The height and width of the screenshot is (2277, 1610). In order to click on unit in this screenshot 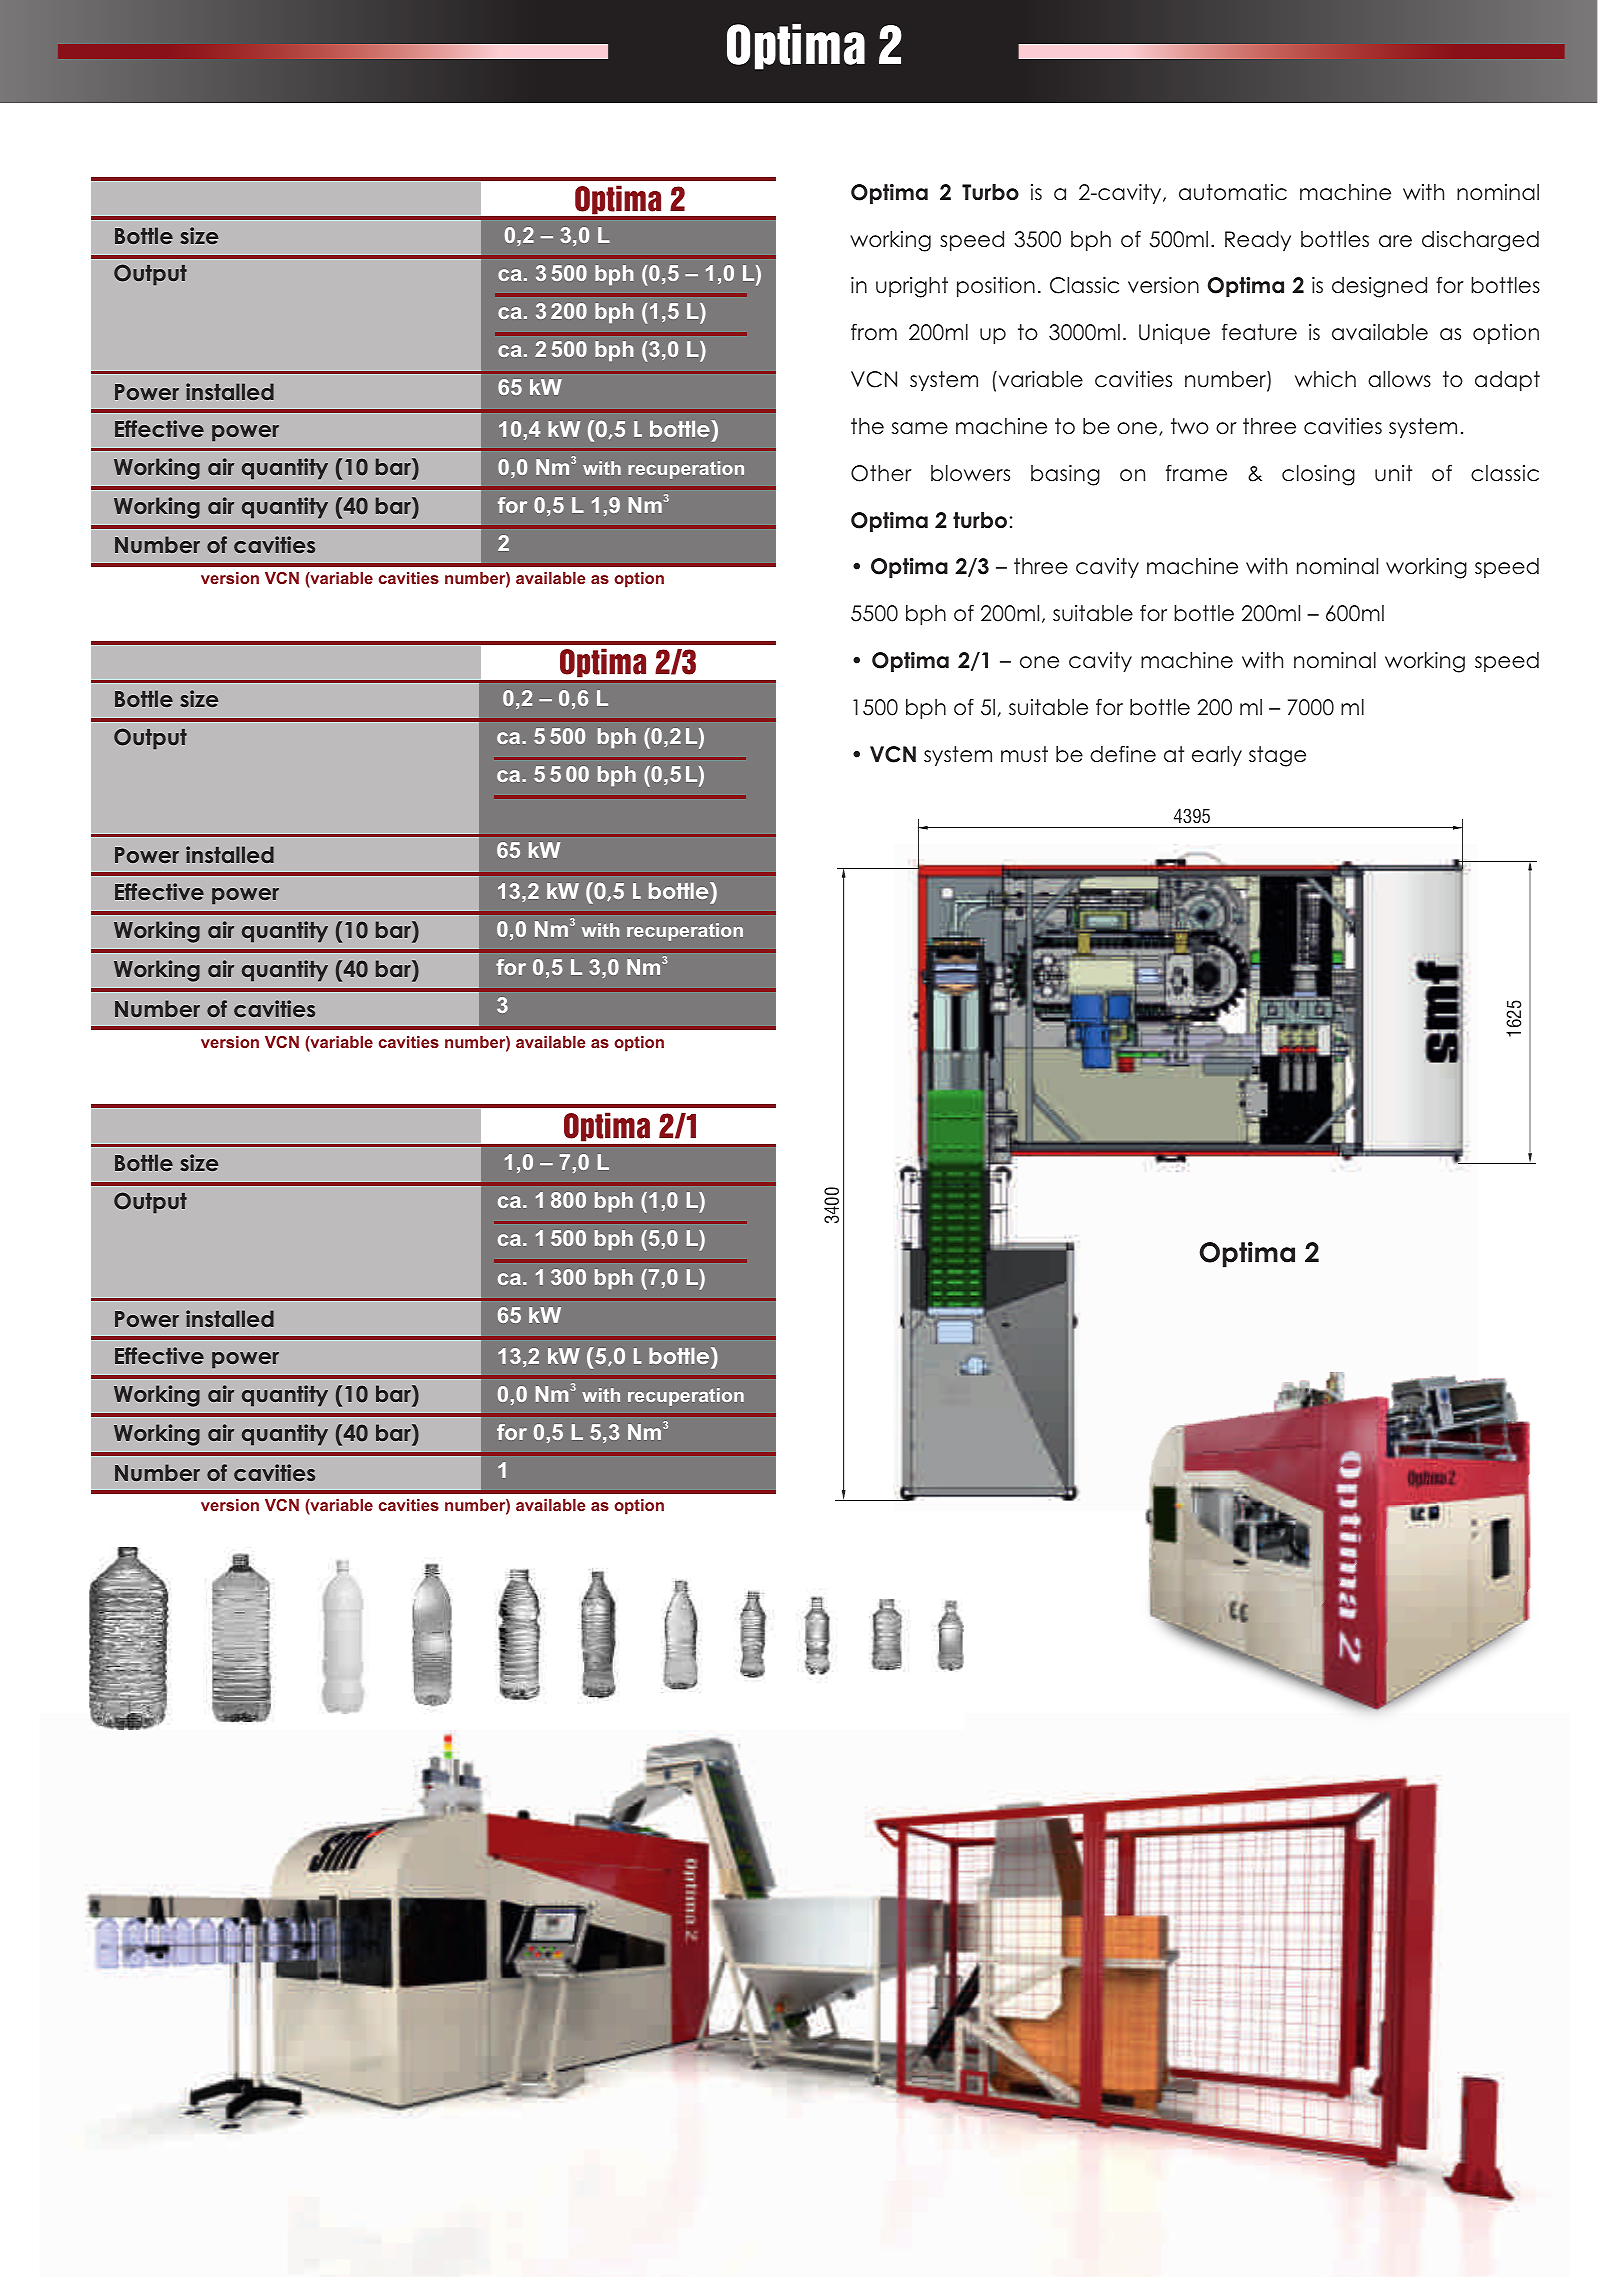, I will do `click(1393, 473)`.
